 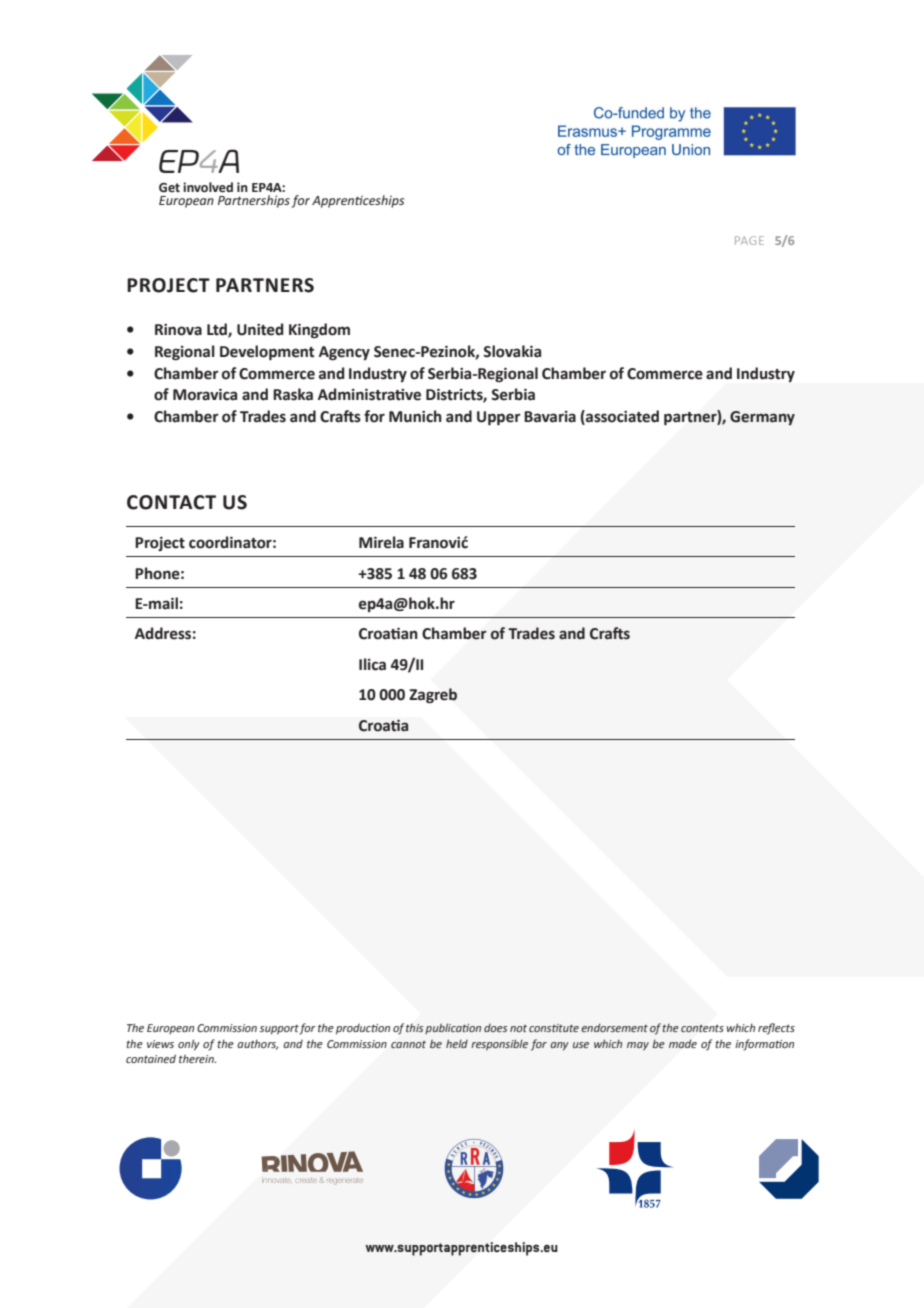 What do you see at coordinates (267, 352) in the screenshot?
I see `Development` at bounding box center [267, 352].
